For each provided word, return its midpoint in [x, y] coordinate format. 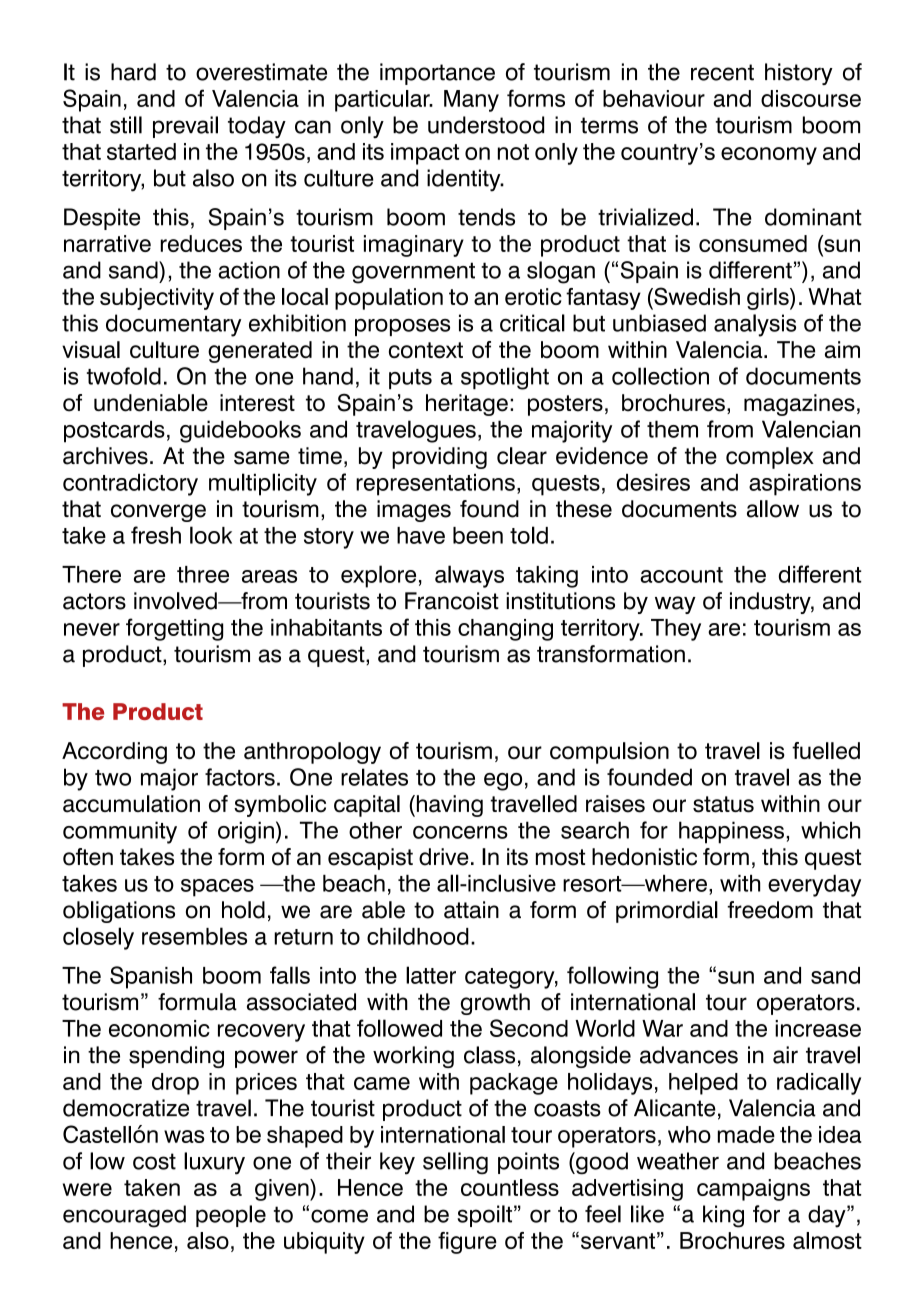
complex [770, 458]
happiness [731, 832]
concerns [460, 832]
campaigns [753, 1190]
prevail [185, 127]
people [231, 1216]
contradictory [130, 485]
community [120, 832]
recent [722, 72]
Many [471, 101]
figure [467, 1243]
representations [435, 485]
